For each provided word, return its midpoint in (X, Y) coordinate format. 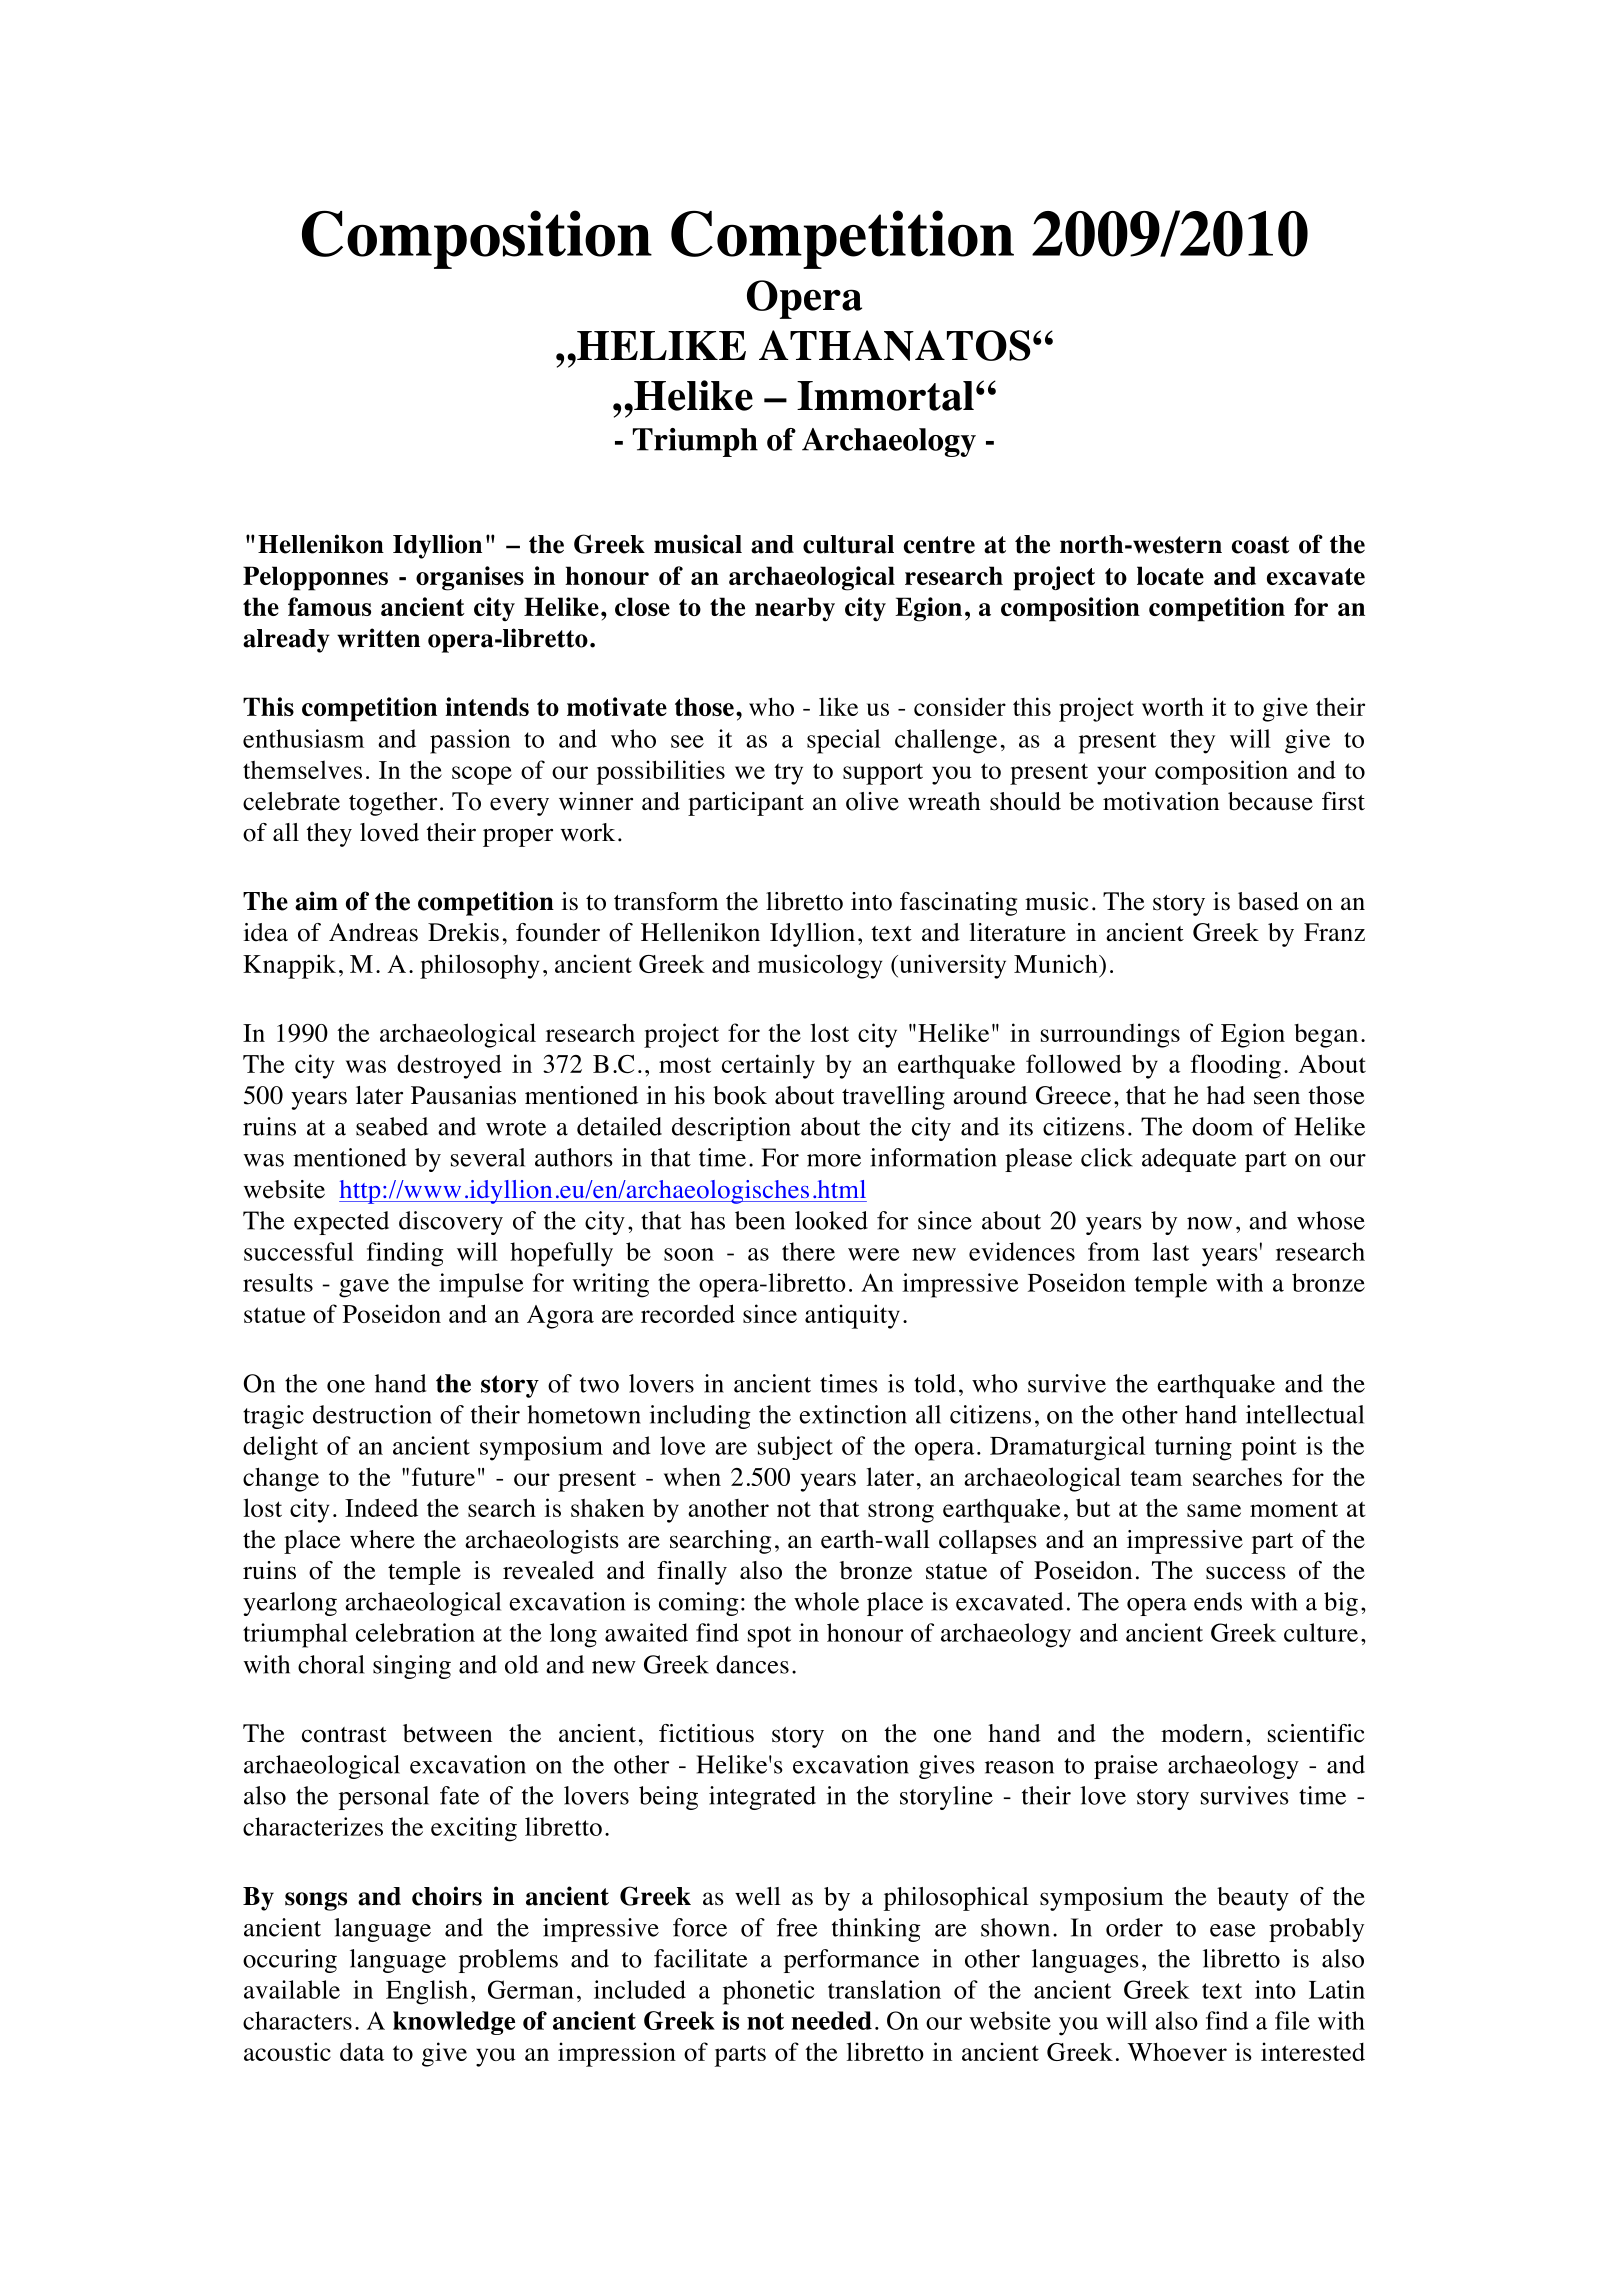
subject (795, 1448)
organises (470, 578)
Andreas (373, 932)
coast (1261, 545)
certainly (768, 1066)
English (427, 1992)
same (1214, 1510)
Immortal (885, 396)
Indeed (381, 1507)
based (1268, 901)
